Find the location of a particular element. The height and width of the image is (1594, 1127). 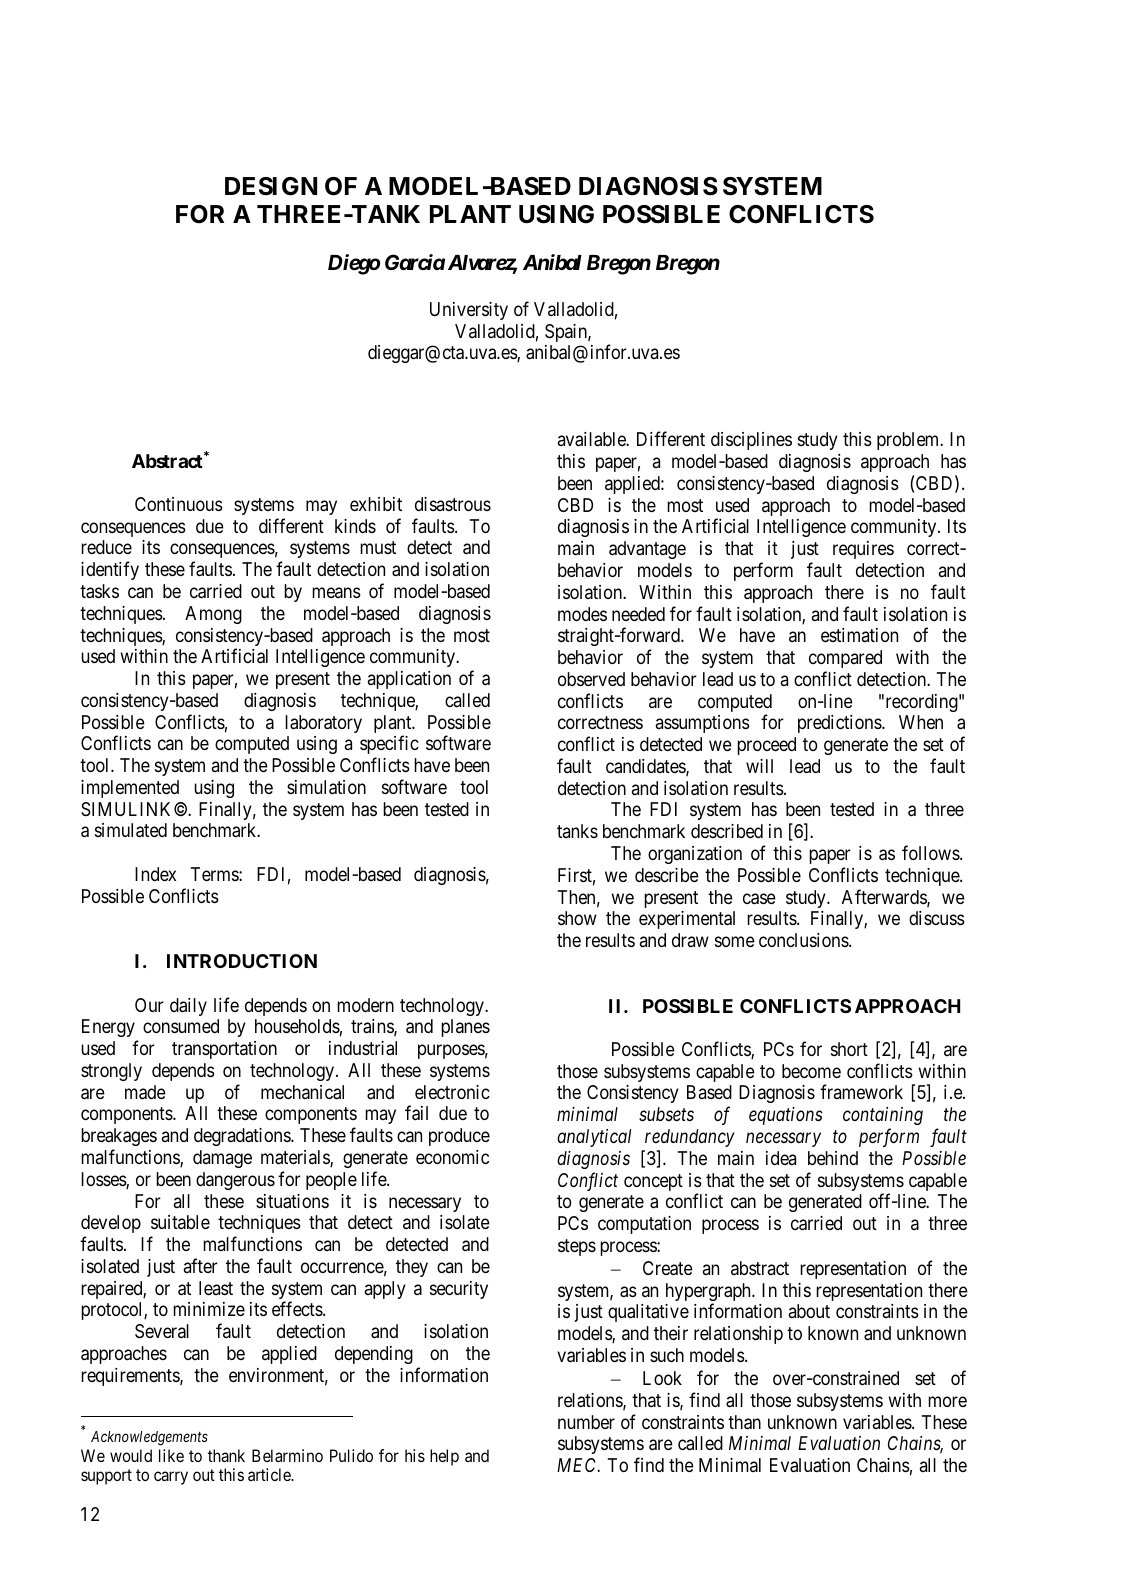

University is located at coordinates (469, 311).
